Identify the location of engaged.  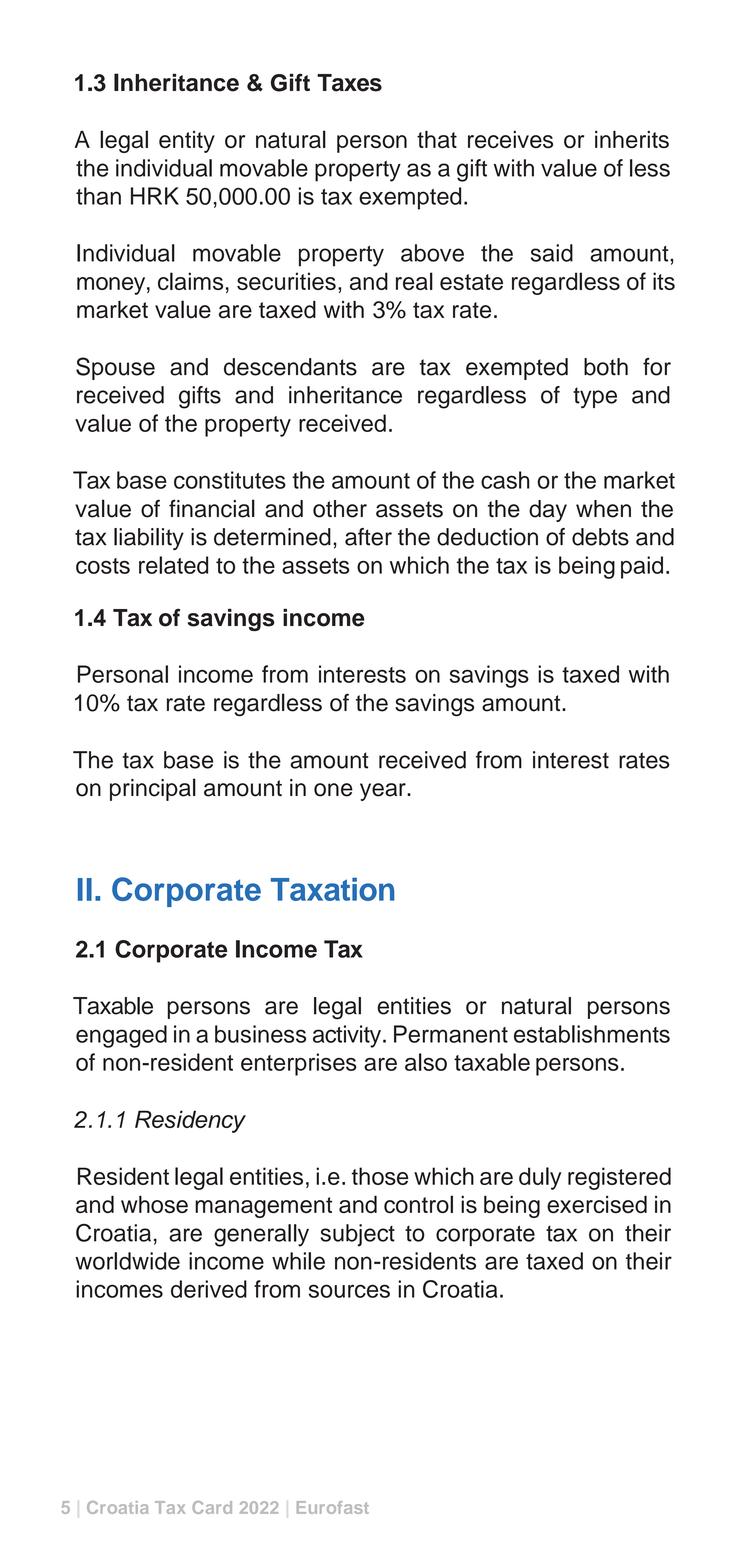
(121, 1036).
